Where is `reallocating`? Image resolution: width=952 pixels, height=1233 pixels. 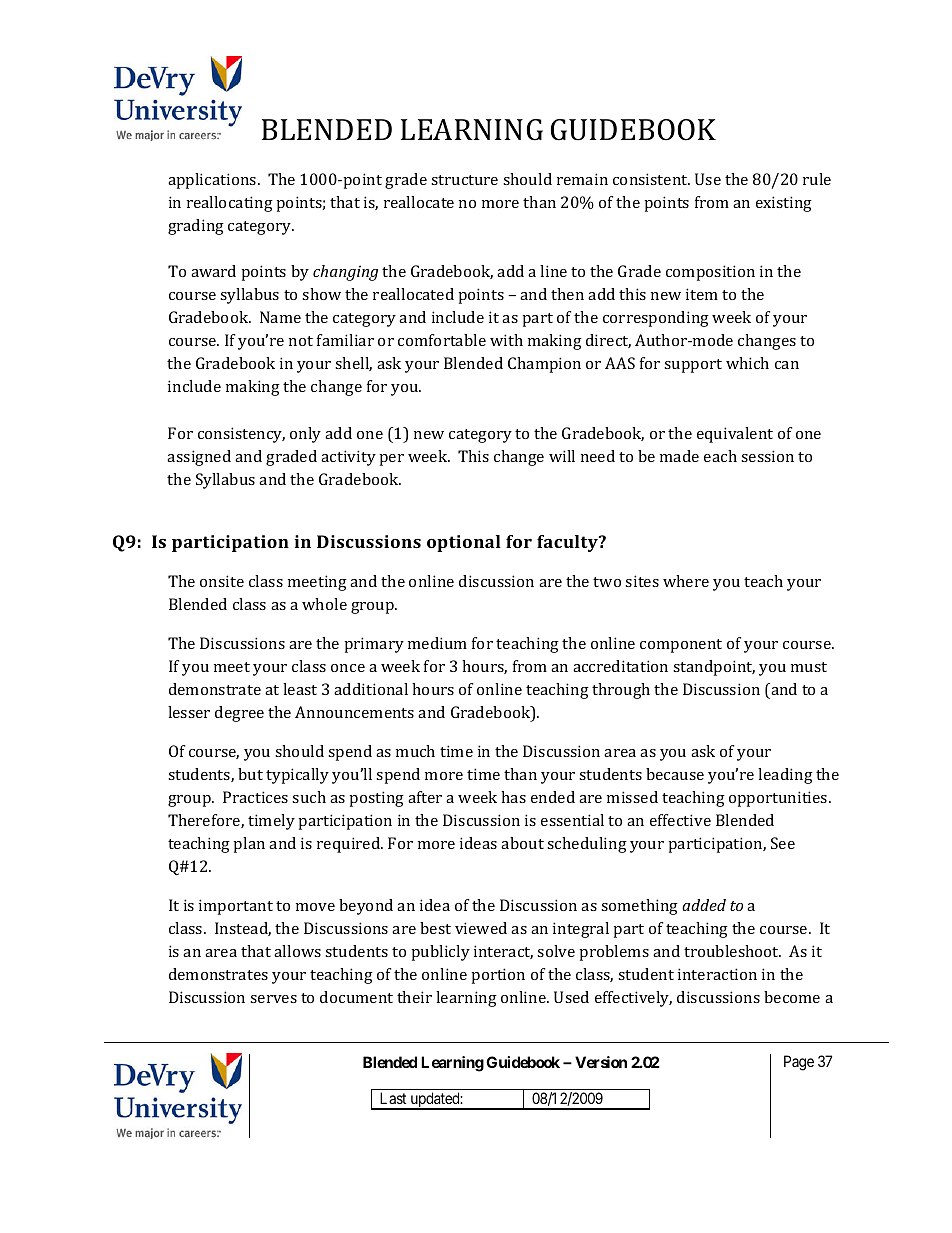
reallocating is located at coordinates (230, 204).
